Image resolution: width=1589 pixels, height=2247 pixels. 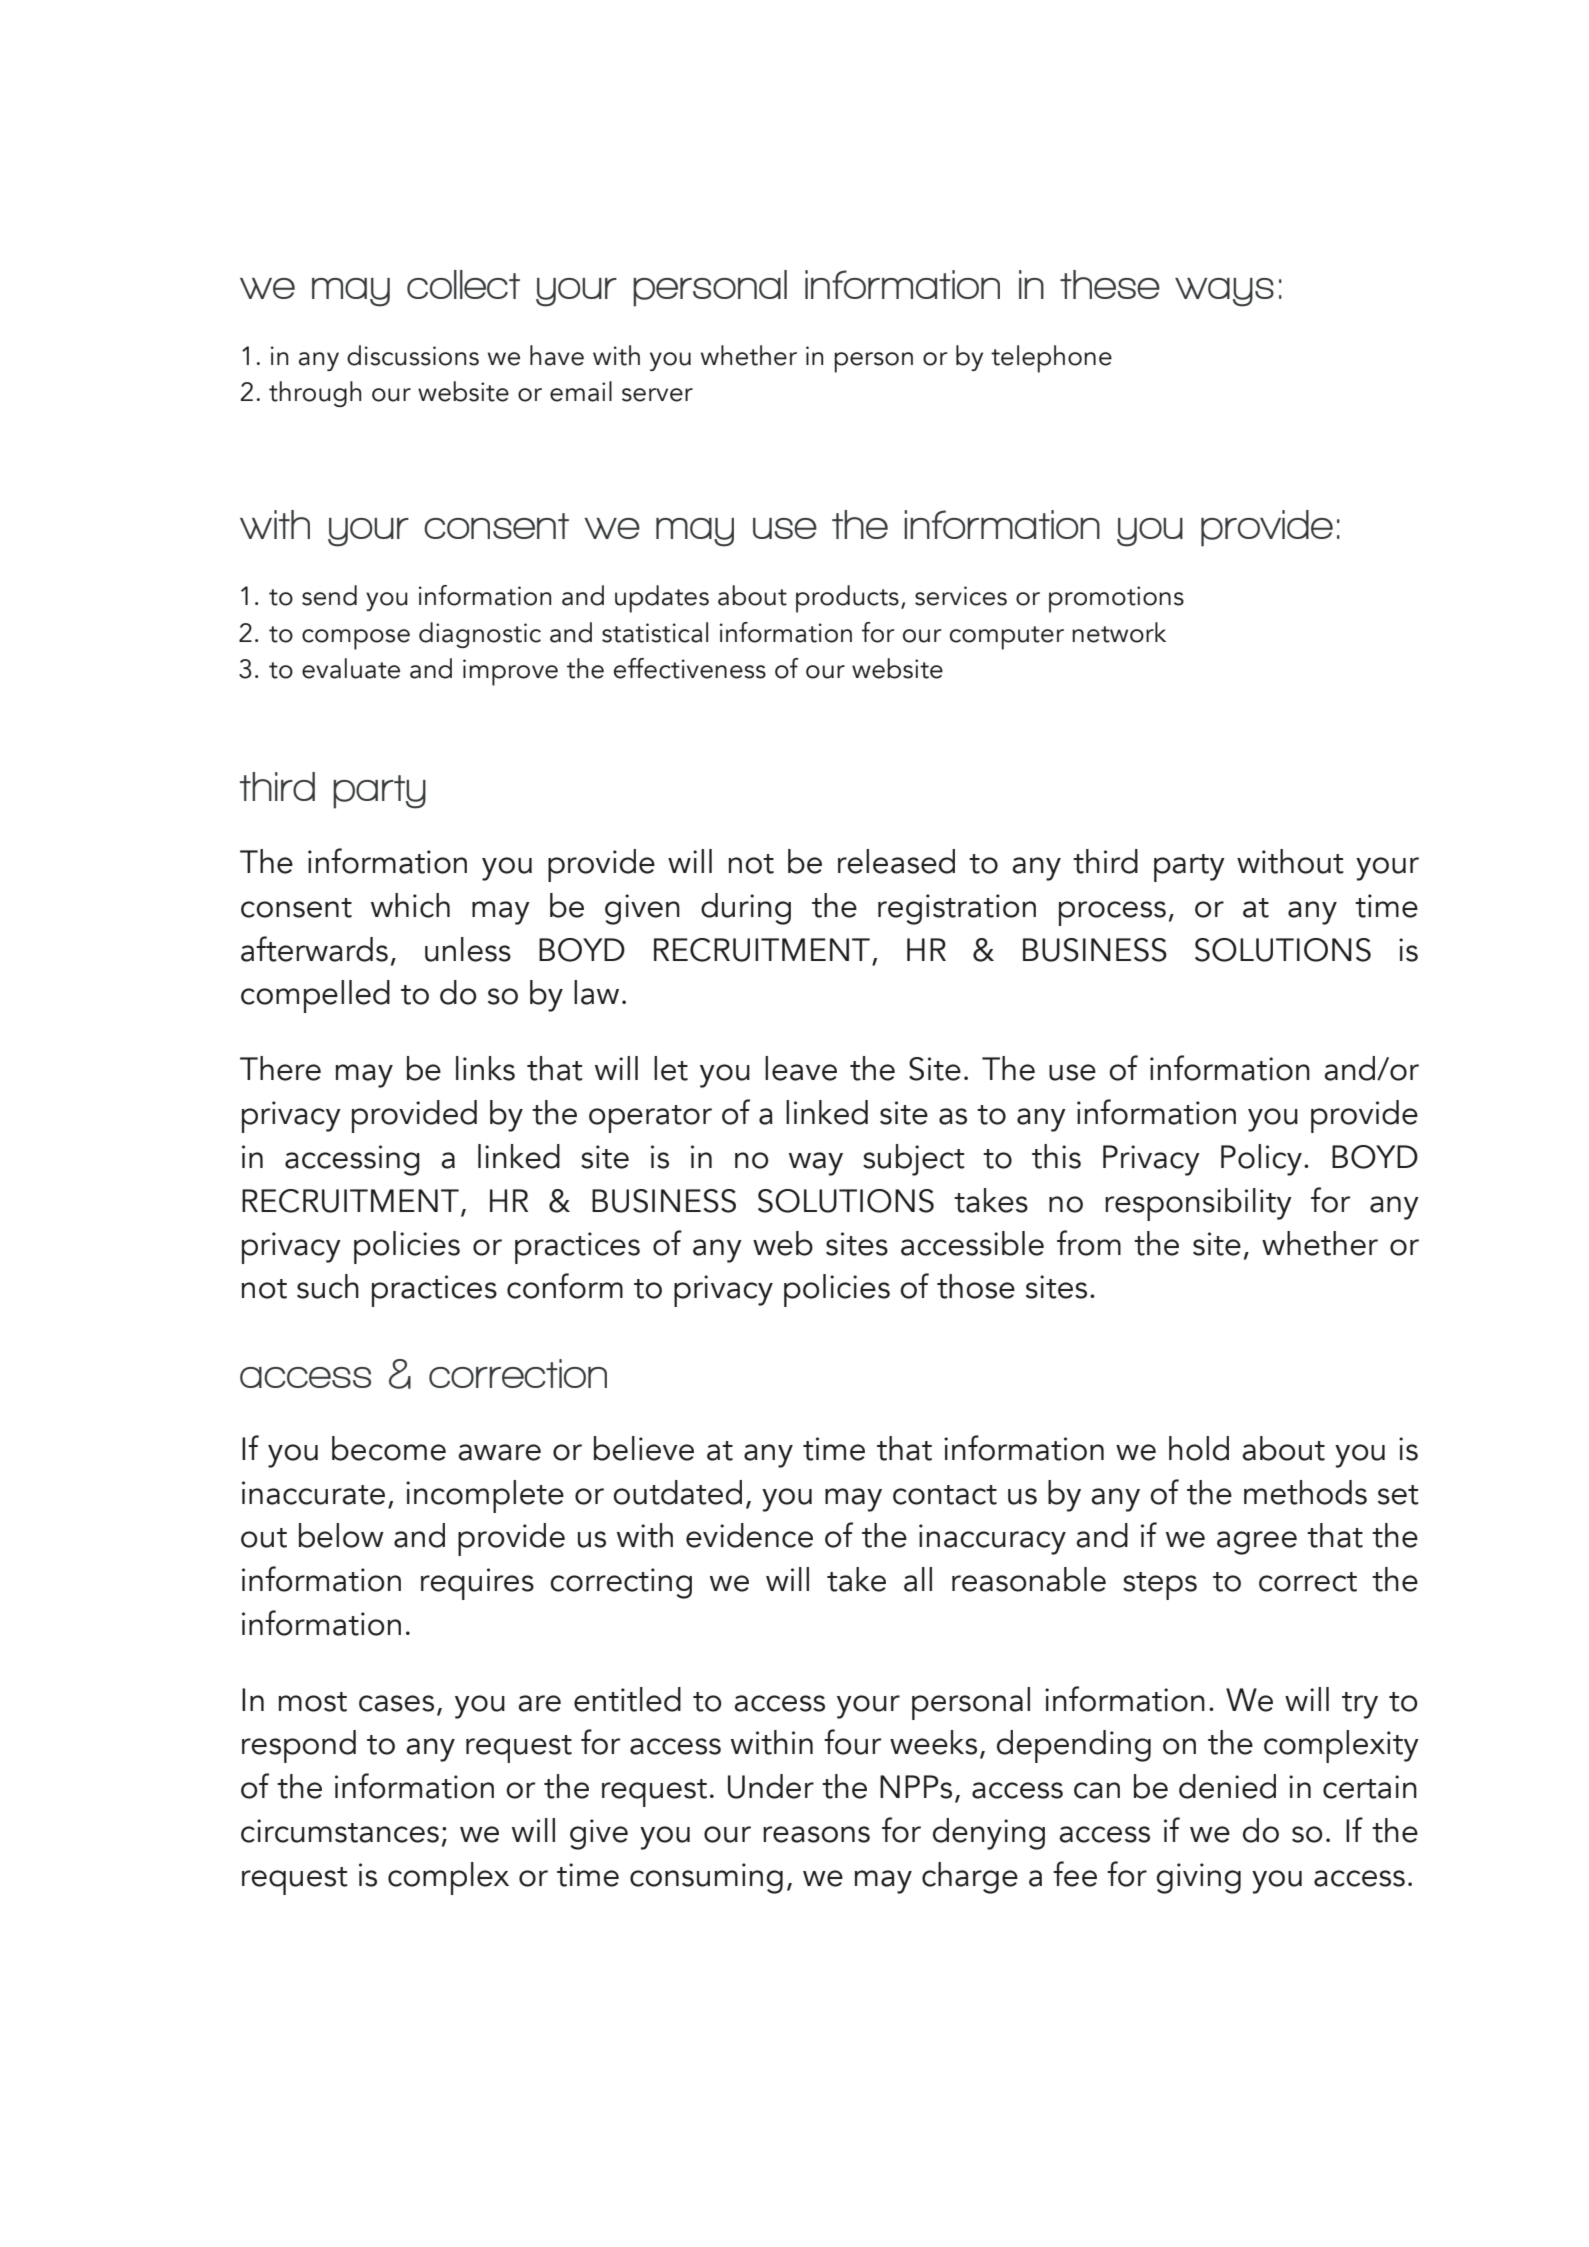 What do you see at coordinates (413, 355) in the image?
I see `discussions` at bounding box center [413, 355].
